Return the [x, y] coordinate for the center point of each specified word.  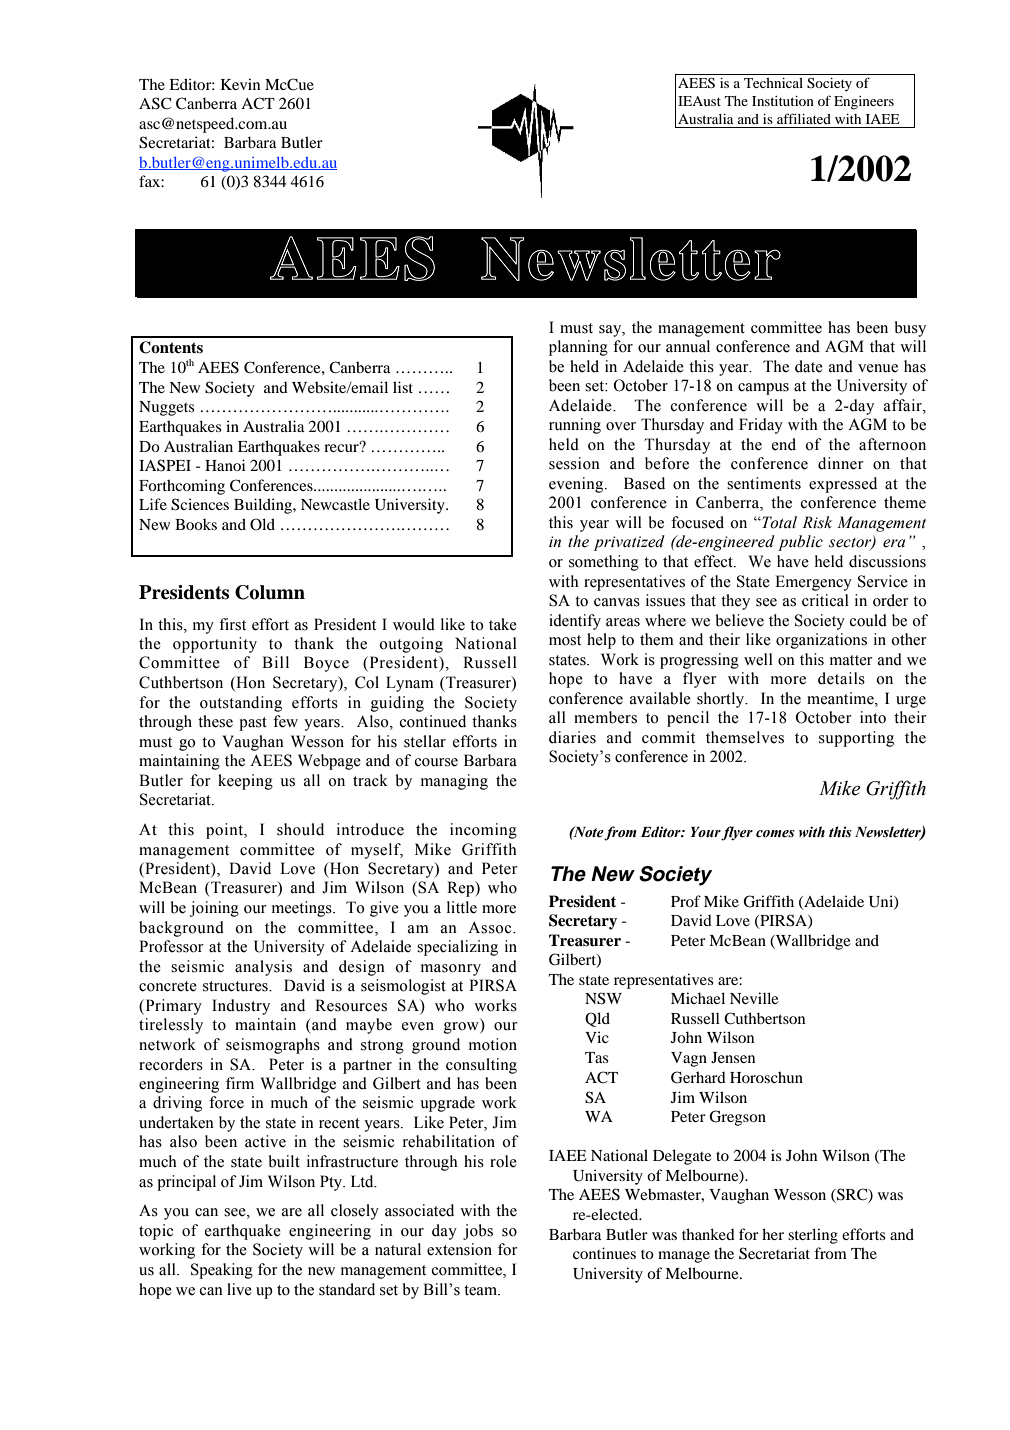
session [574, 463]
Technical [773, 83]
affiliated [804, 118]
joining [214, 909]
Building [264, 506]
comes [775, 834]
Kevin [240, 84]
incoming [483, 831]
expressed [843, 485]
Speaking [222, 1271]
